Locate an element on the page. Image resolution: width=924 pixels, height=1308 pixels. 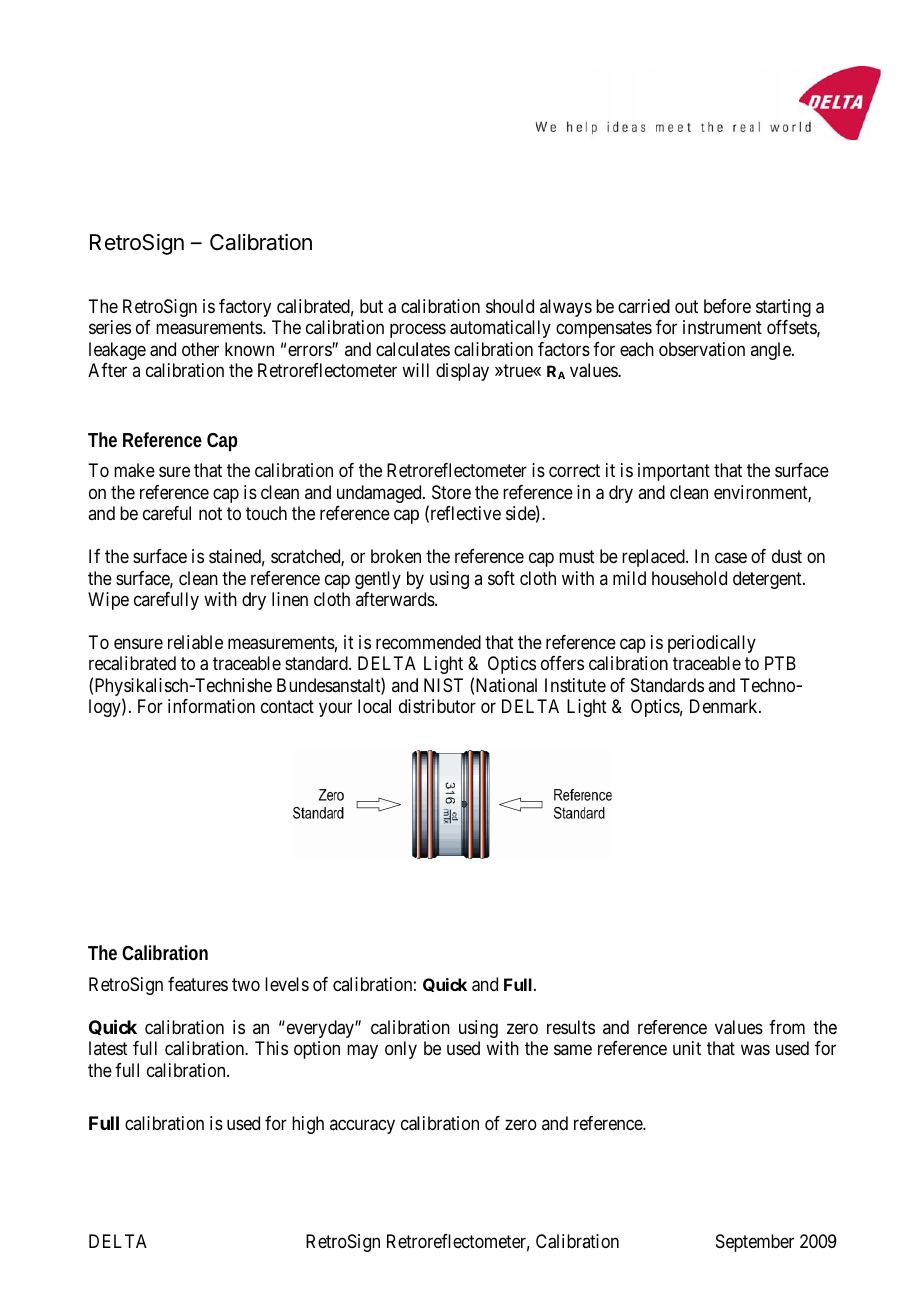
from is located at coordinates (787, 1027).
